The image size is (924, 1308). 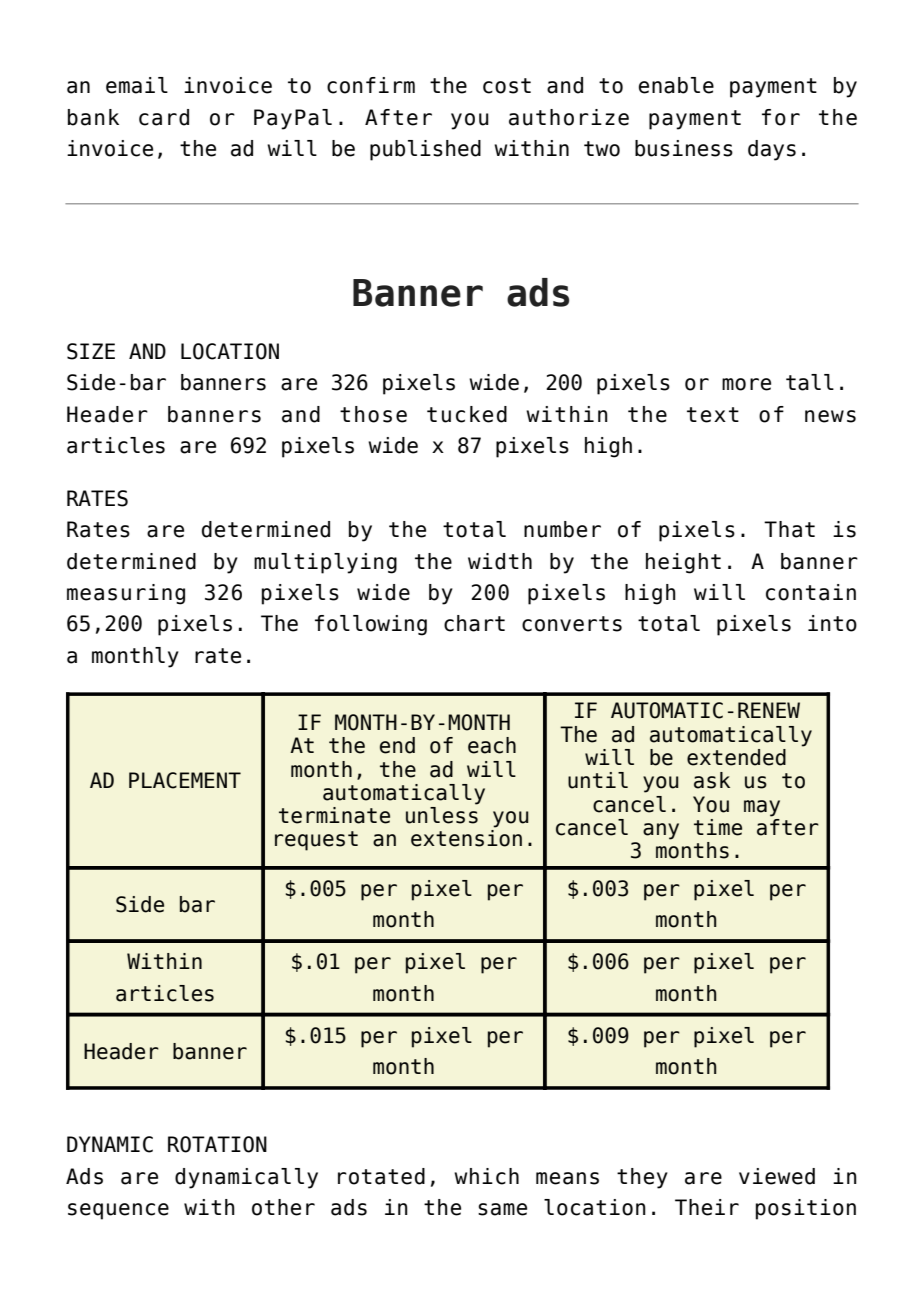 I want to click on time, so click(x=718, y=827).
